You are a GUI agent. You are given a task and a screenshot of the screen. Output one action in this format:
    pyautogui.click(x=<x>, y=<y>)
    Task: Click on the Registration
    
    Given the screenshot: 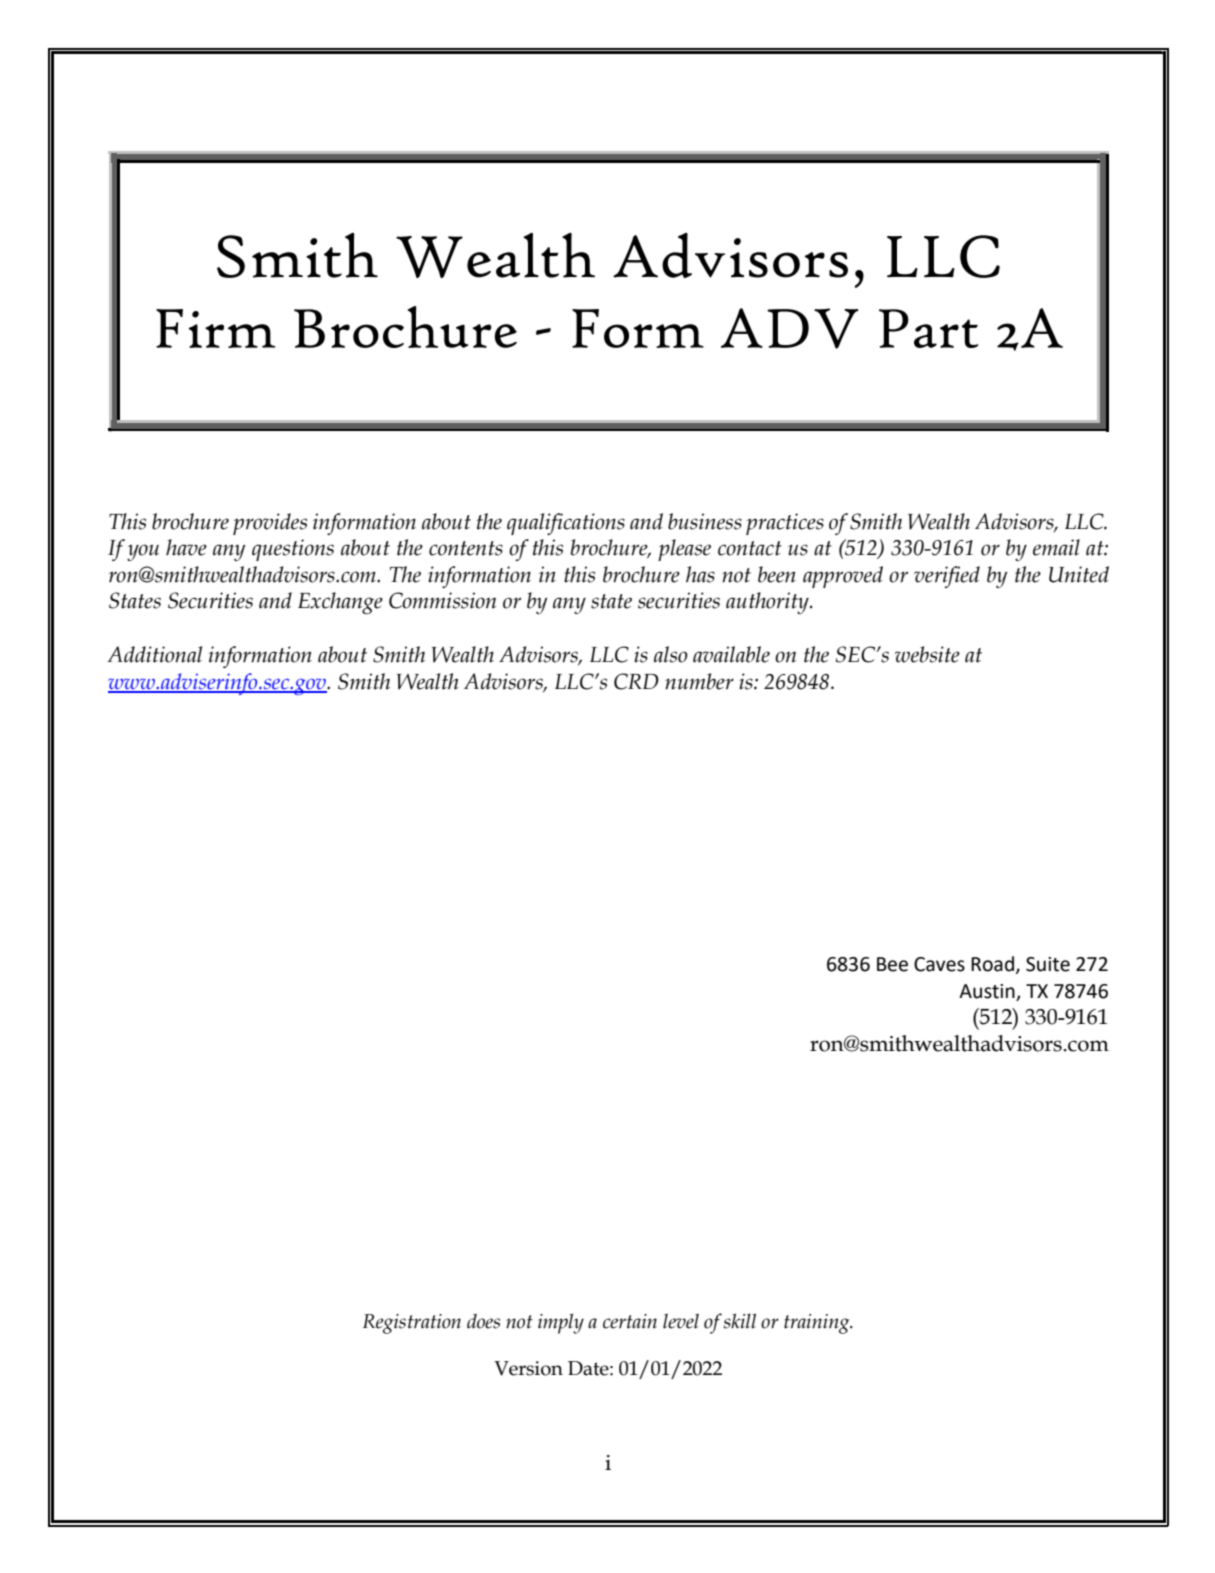 What is the action you would take?
    pyautogui.click(x=412, y=1324)
